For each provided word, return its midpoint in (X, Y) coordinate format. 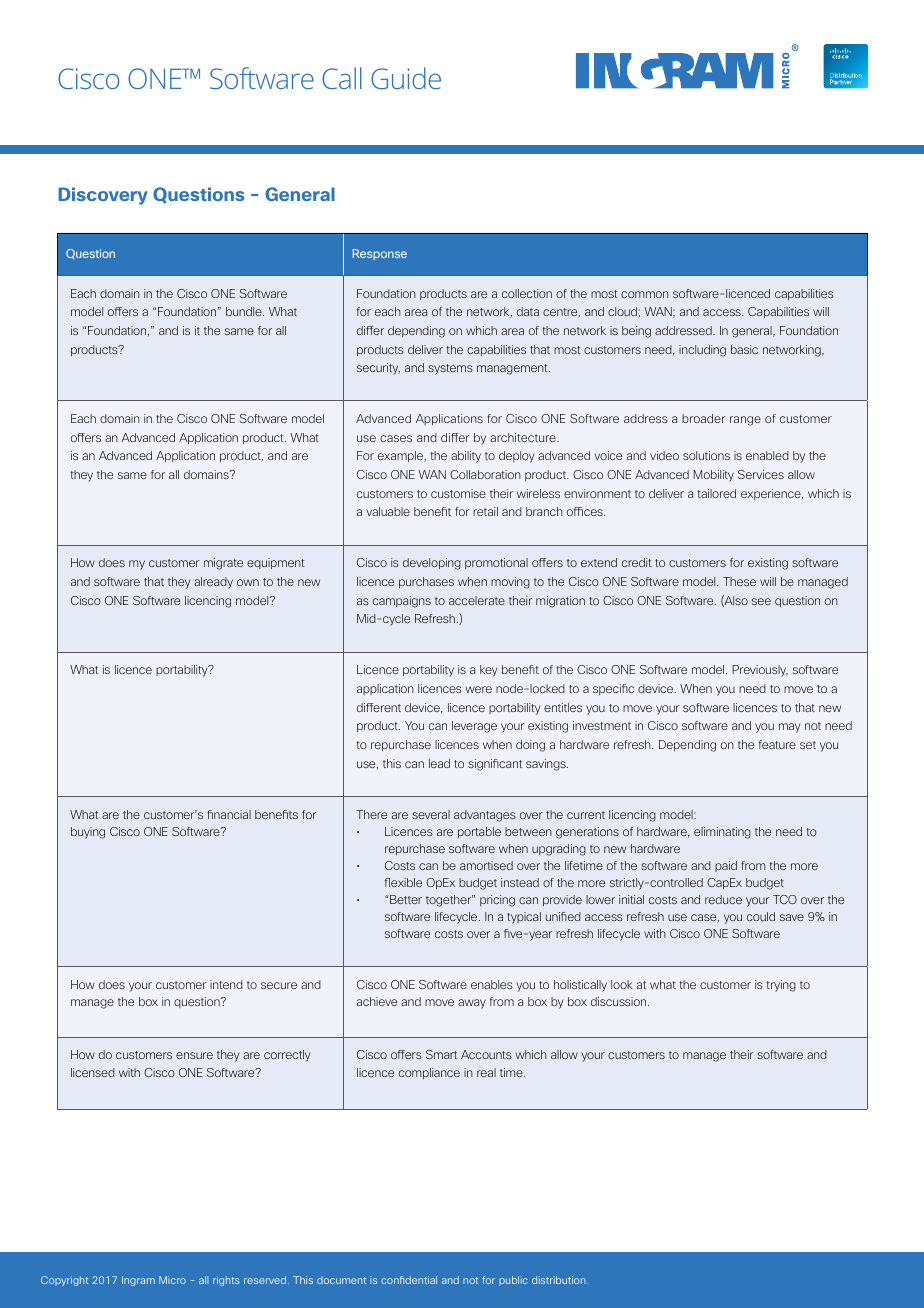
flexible (403, 882)
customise (458, 493)
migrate (223, 564)
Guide (406, 78)
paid (726, 866)
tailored (716, 493)
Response (380, 254)
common (645, 294)
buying (88, 833)
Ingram (138, 1281)
